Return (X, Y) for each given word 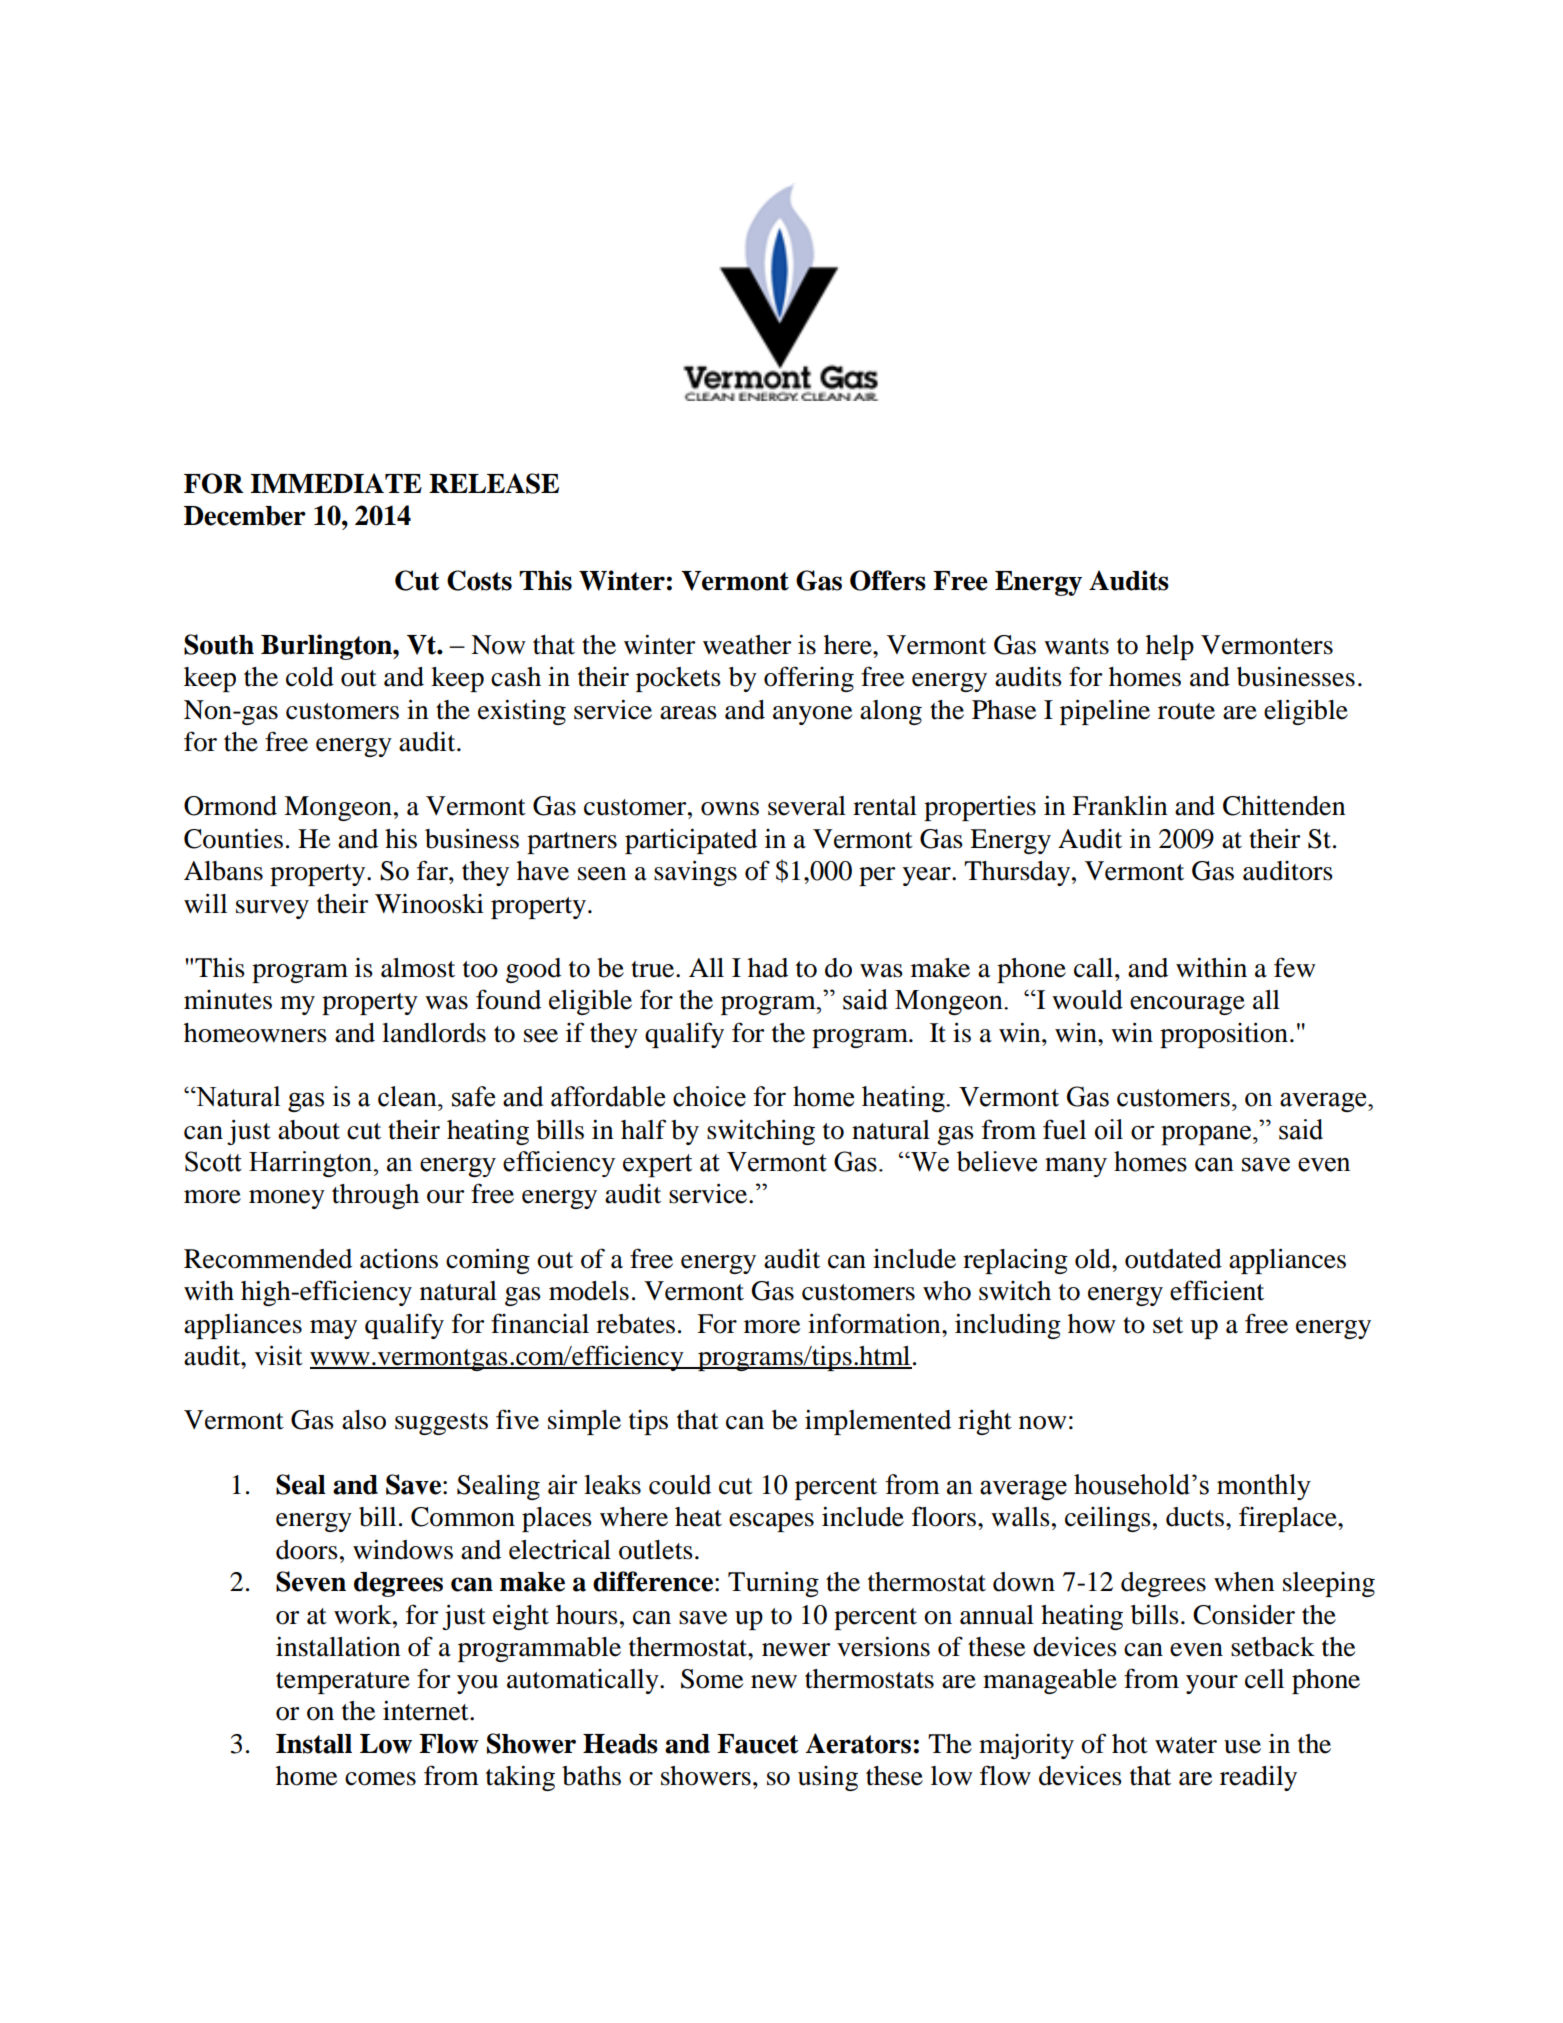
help (1170, 647)
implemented (878, 1422)
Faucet (758, 1744)
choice (709, 1096)
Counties (233, 838)
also (364, 1420)
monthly (1264, 1487)
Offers (888, 580)
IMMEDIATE (336, 483)
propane (1206, 1135)
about (309, 1130)
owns (730, 809)
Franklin (1119, 805)
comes (380, 1779)
